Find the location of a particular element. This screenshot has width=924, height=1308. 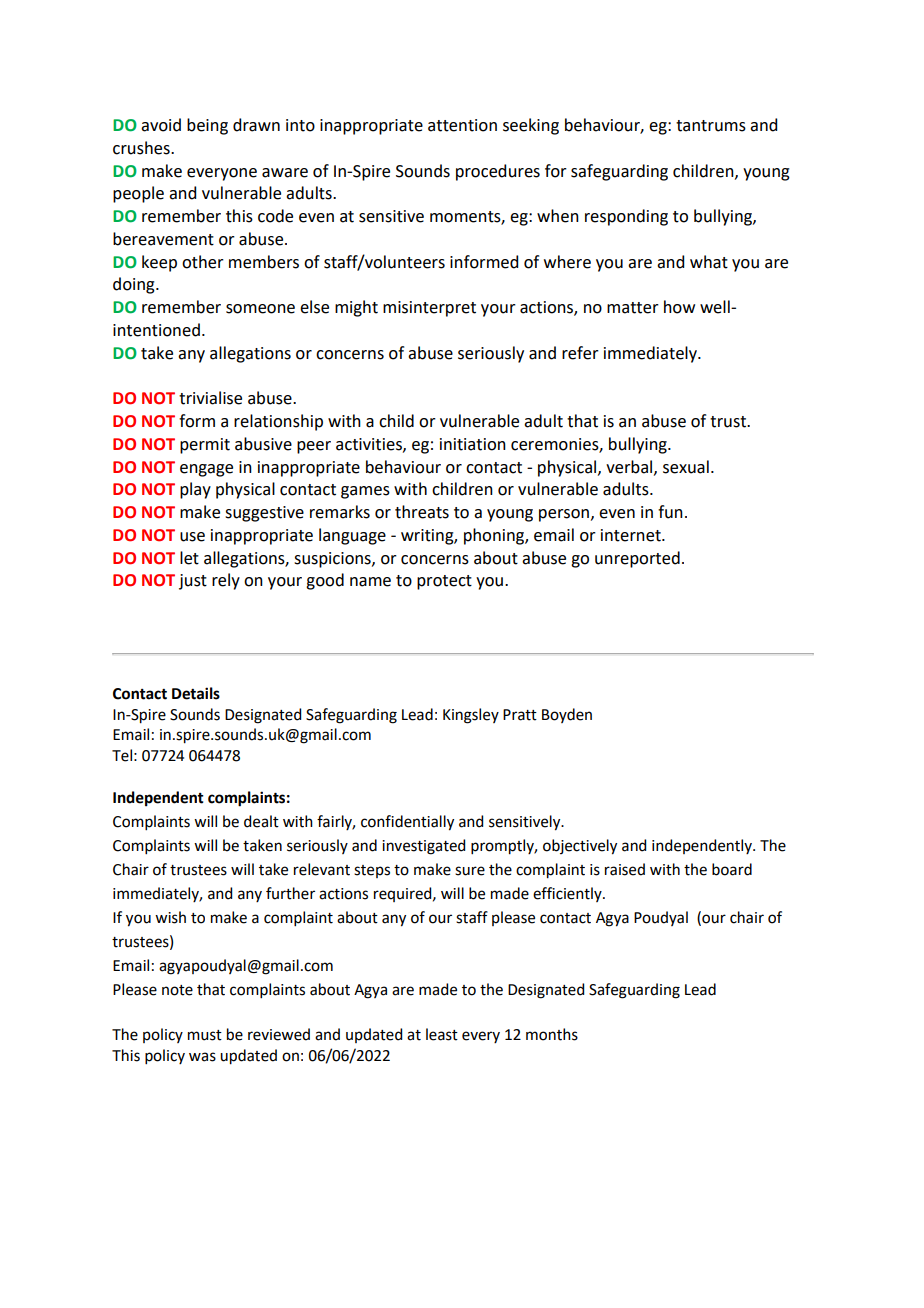

initiation is located at coordinates (473, 444).
